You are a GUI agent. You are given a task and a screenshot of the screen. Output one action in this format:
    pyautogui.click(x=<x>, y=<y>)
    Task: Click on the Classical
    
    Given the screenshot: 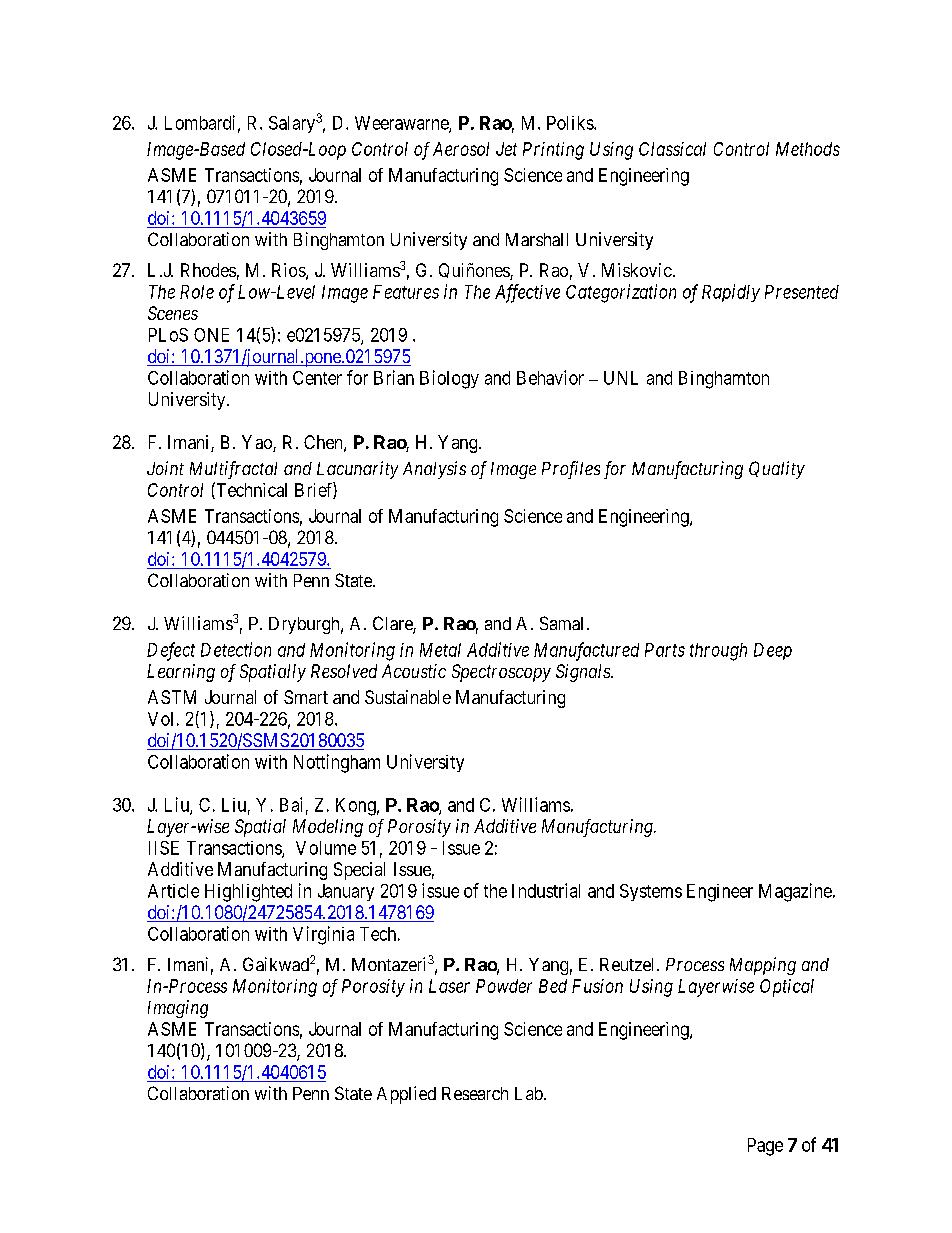 What is the action you would take?
    pyautogui.click(x=672, y=149)
